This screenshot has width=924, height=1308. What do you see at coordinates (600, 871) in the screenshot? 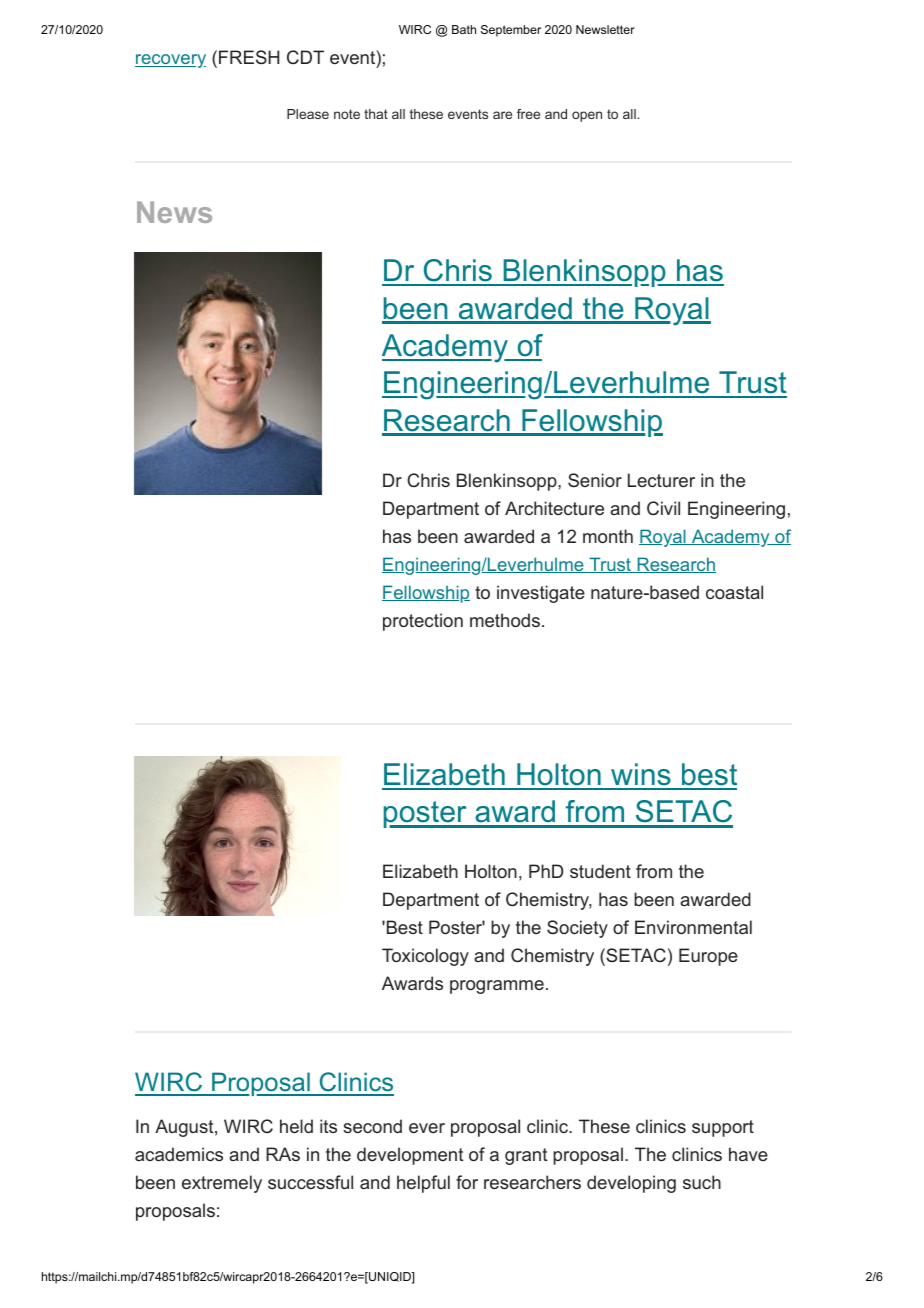
I see `student` at bounding box center [600, 871].
